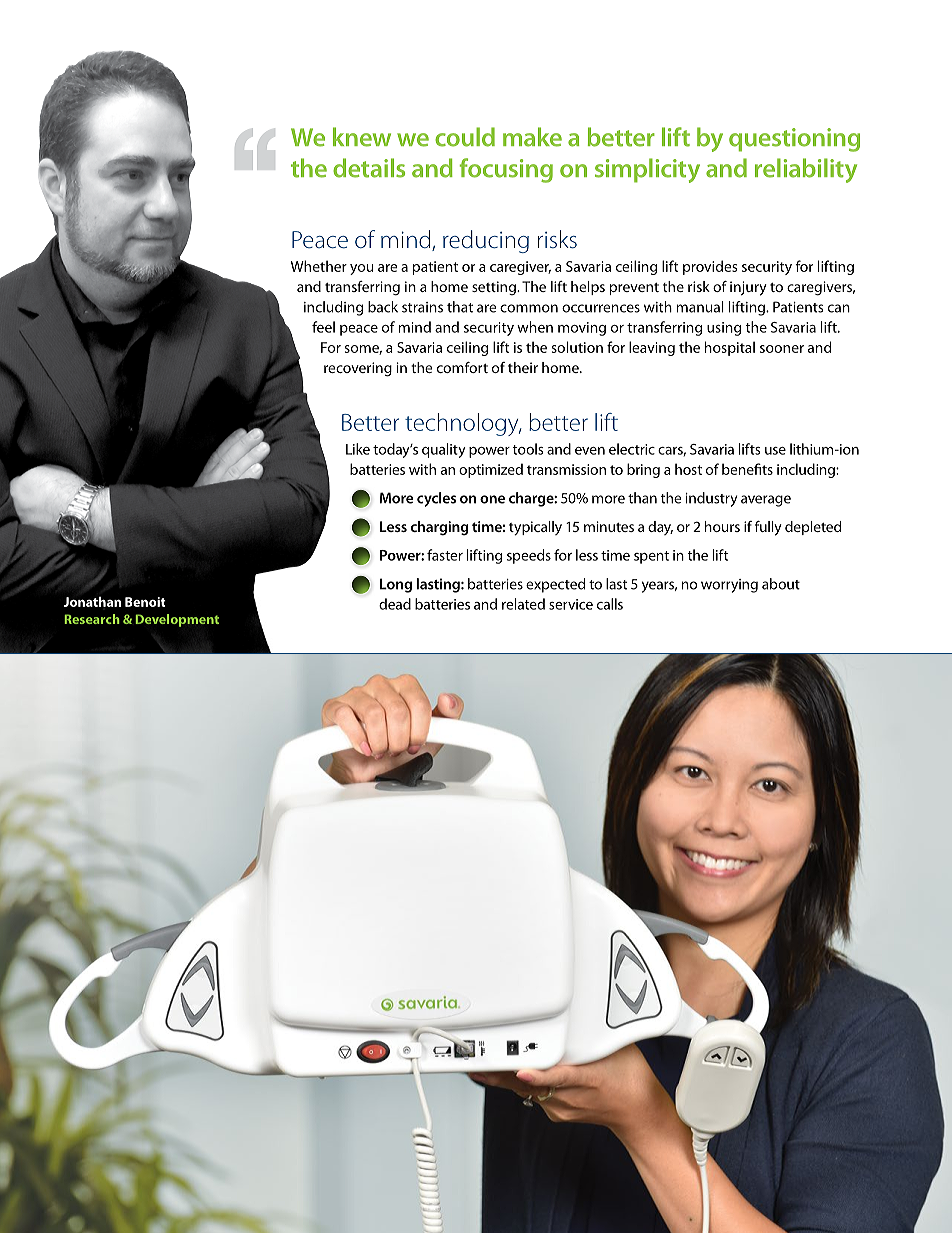  Describe the element at coordinates (748, 288) in the page. I see `injury` at that location.
